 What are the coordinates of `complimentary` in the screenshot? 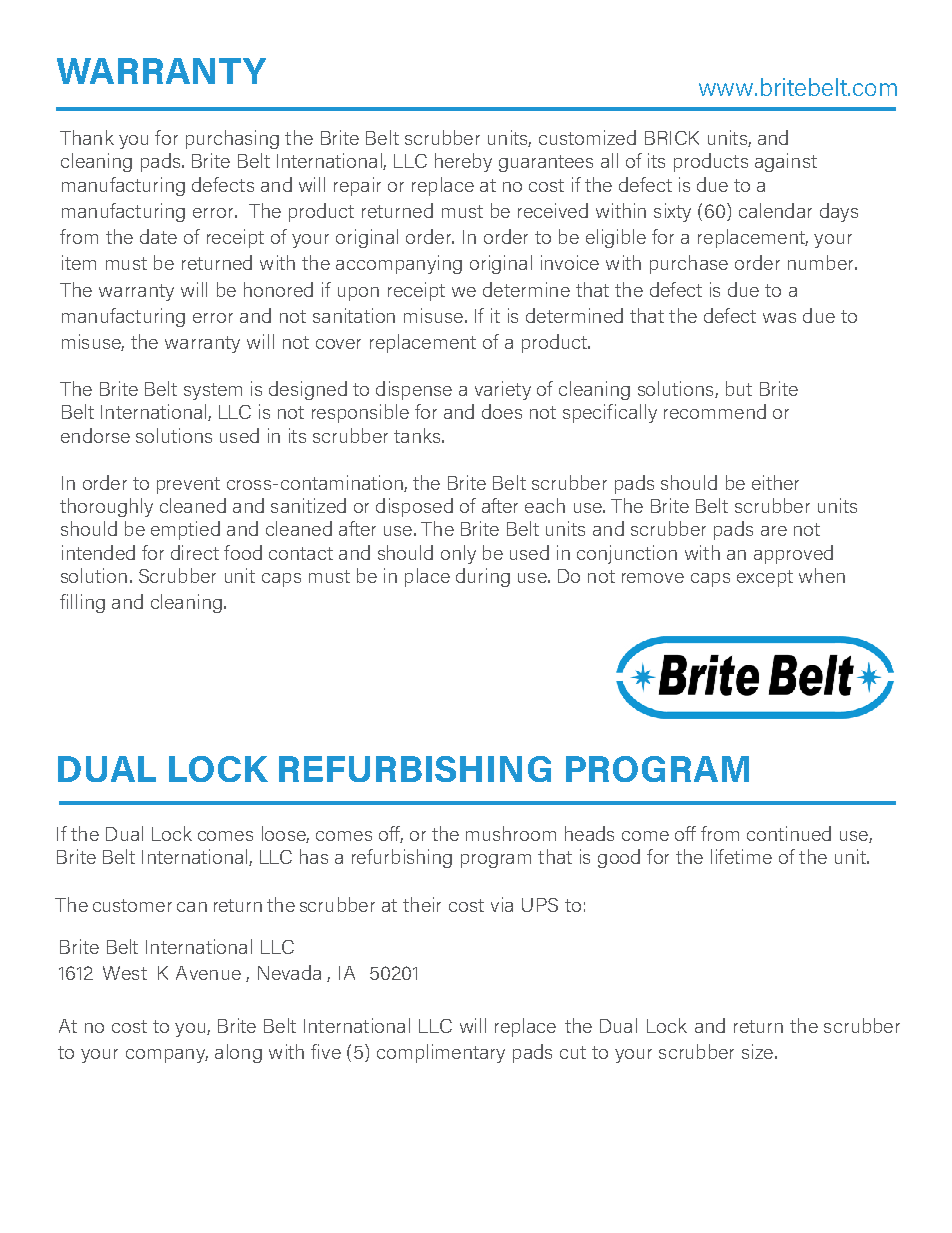 It's located at (441, 1053).
